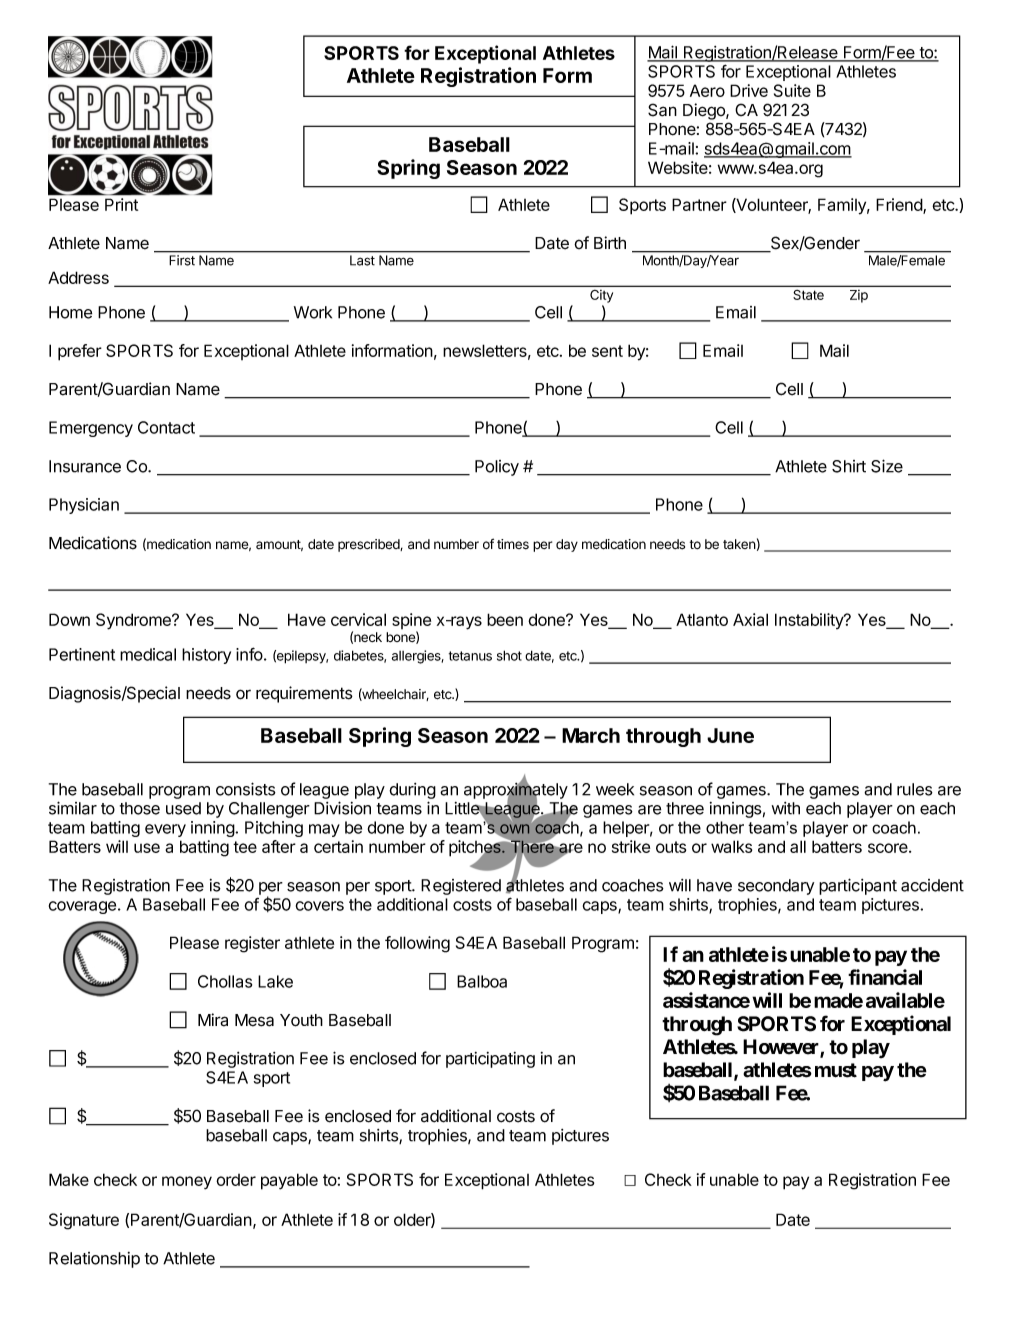  What do you see at coordinates (509, 655) in the document?
I see `shot` at bounding box center [509, 655].
